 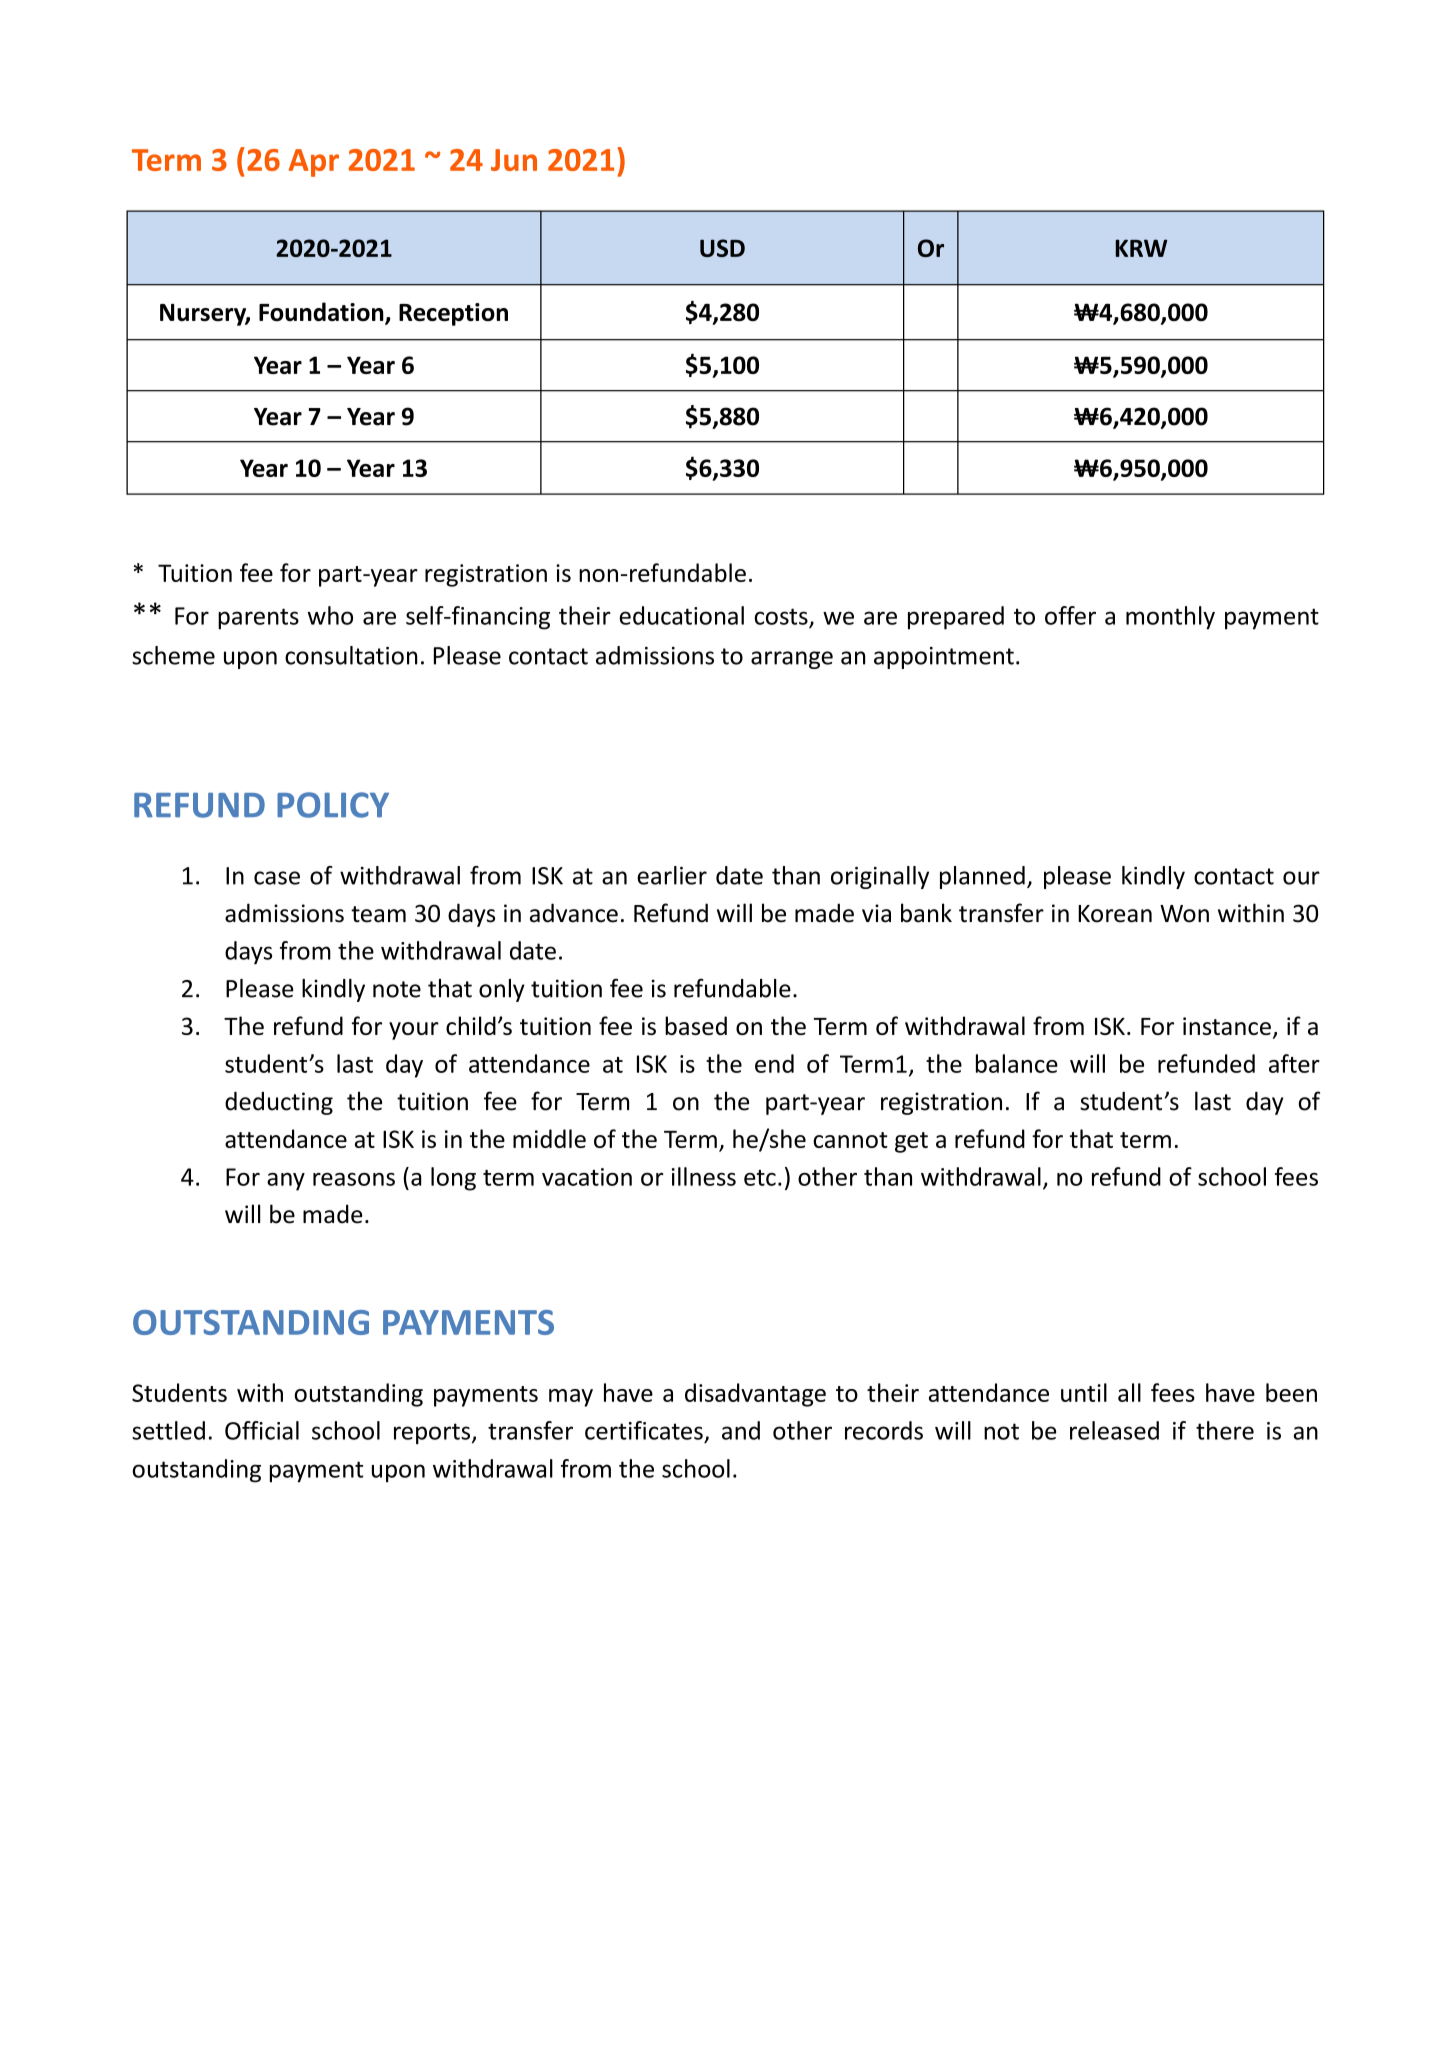 What do you see at coordinates (262, 1430) in the page?
I see `Official` at bounding box center [262, 1430].
